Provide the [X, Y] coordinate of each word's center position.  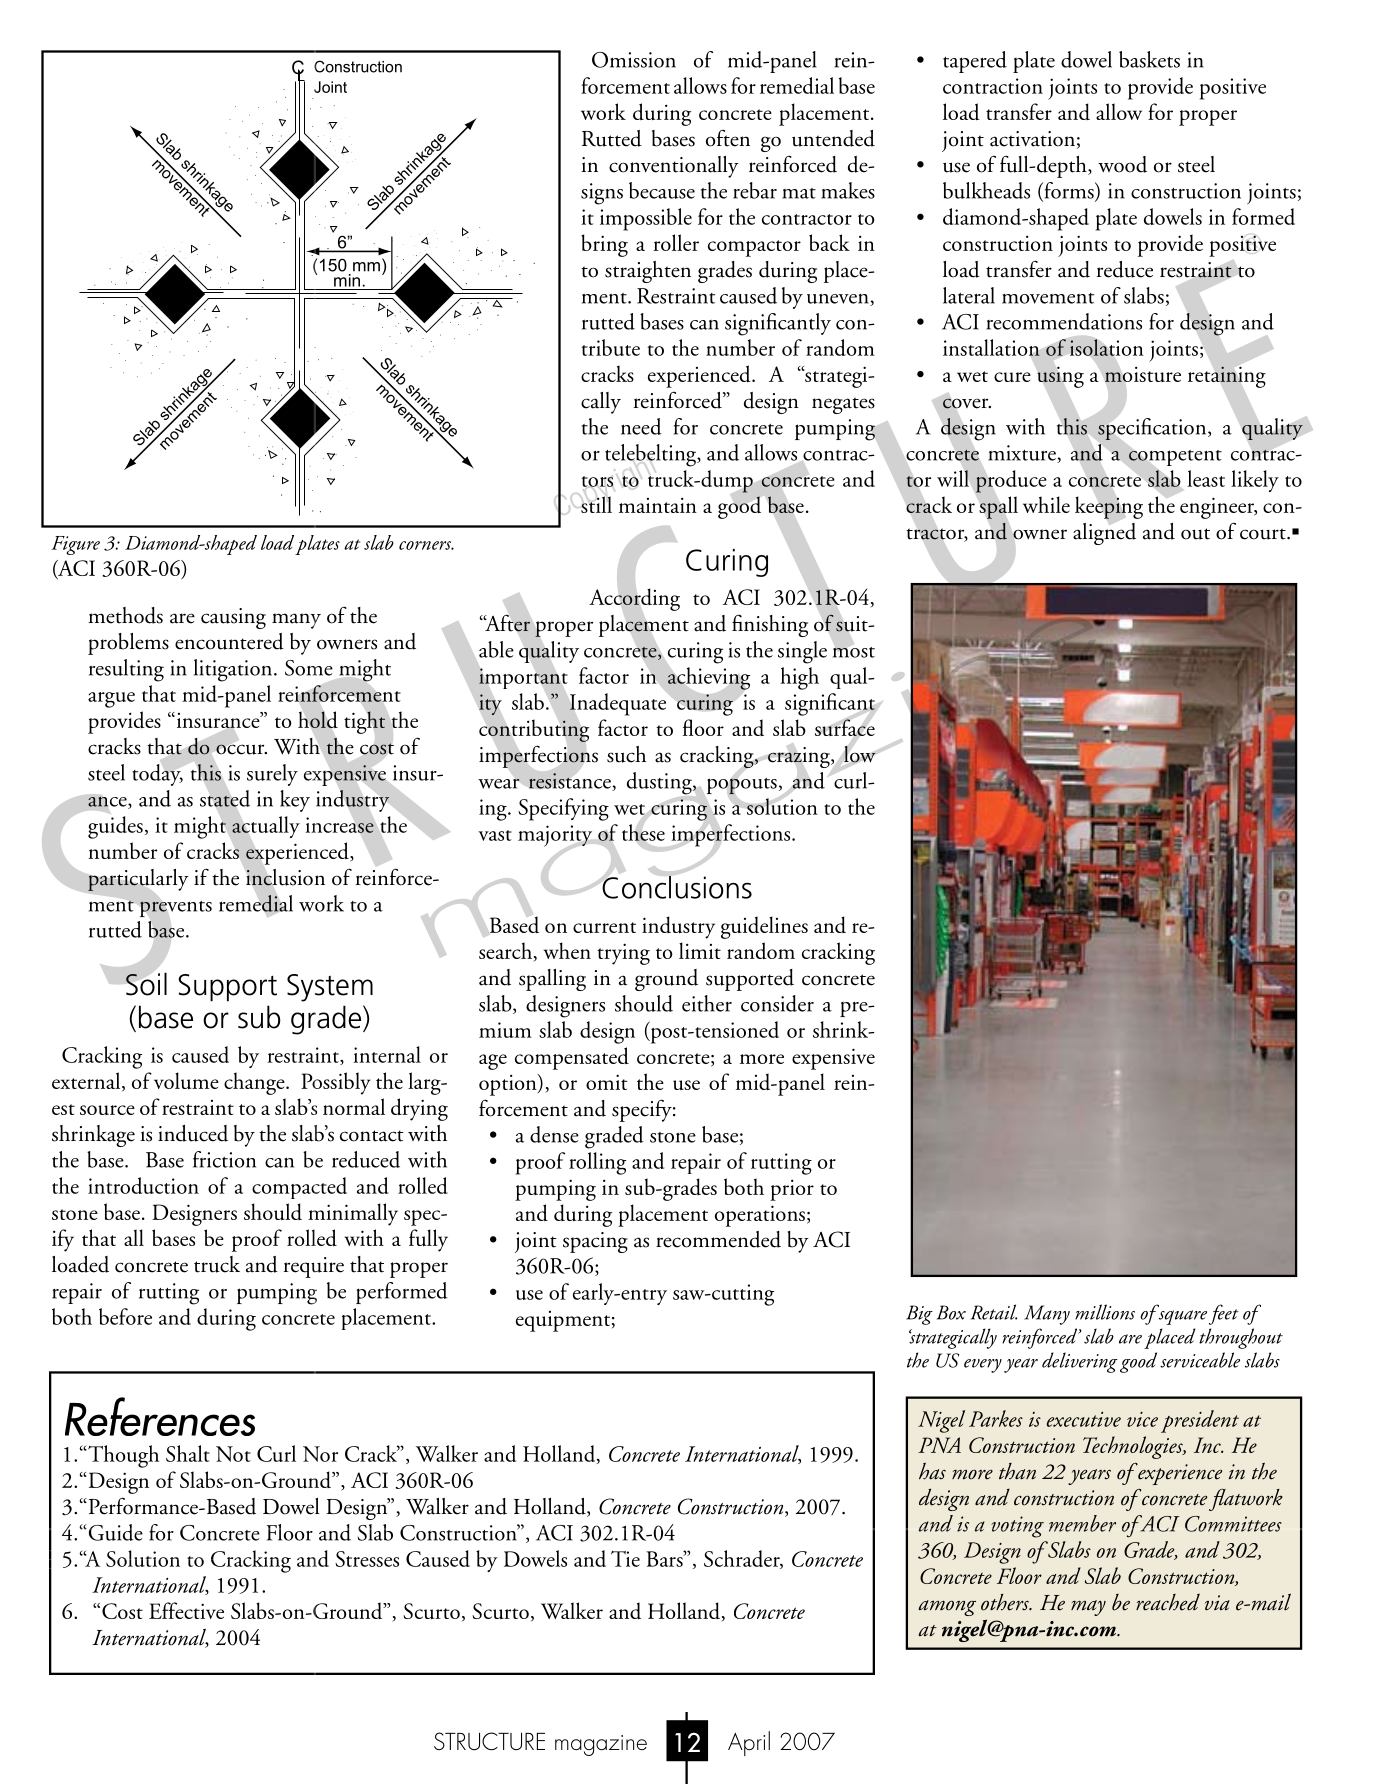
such [626, 754]
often [728, 138]
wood [1122, 164]
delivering [1080, 1362]
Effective [186, 1610]
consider [777, 1003]
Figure [75, 545]
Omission [634, 60]
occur [241, 749]
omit [607, 1082]
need [641, 426]
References [160, 1416]
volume [186, 1080]
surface [845, 727]
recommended [718, 1239]
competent [1175, 458]
